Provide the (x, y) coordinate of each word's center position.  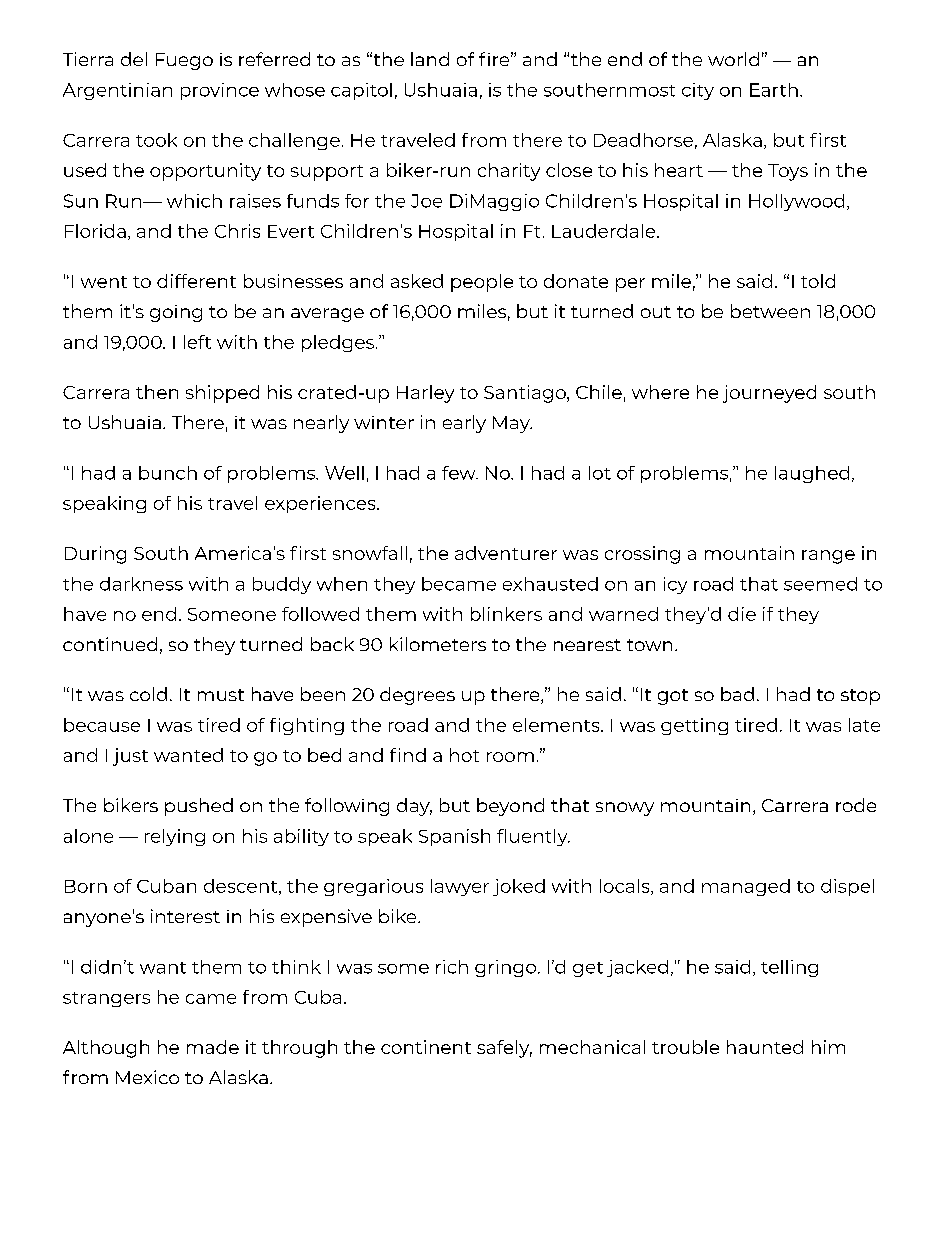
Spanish (454, 837)
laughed (812, 474)
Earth (774, 90)
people (482, 283)
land (430, 59)
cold (148, 694)
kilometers (438, 644)
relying (175, 837)
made (213, 1047)
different (196, 281)
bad (737, 694)
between (770, 311)
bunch (168, 473)
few (460, 473)
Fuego (184, 61)
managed (746, 887)
